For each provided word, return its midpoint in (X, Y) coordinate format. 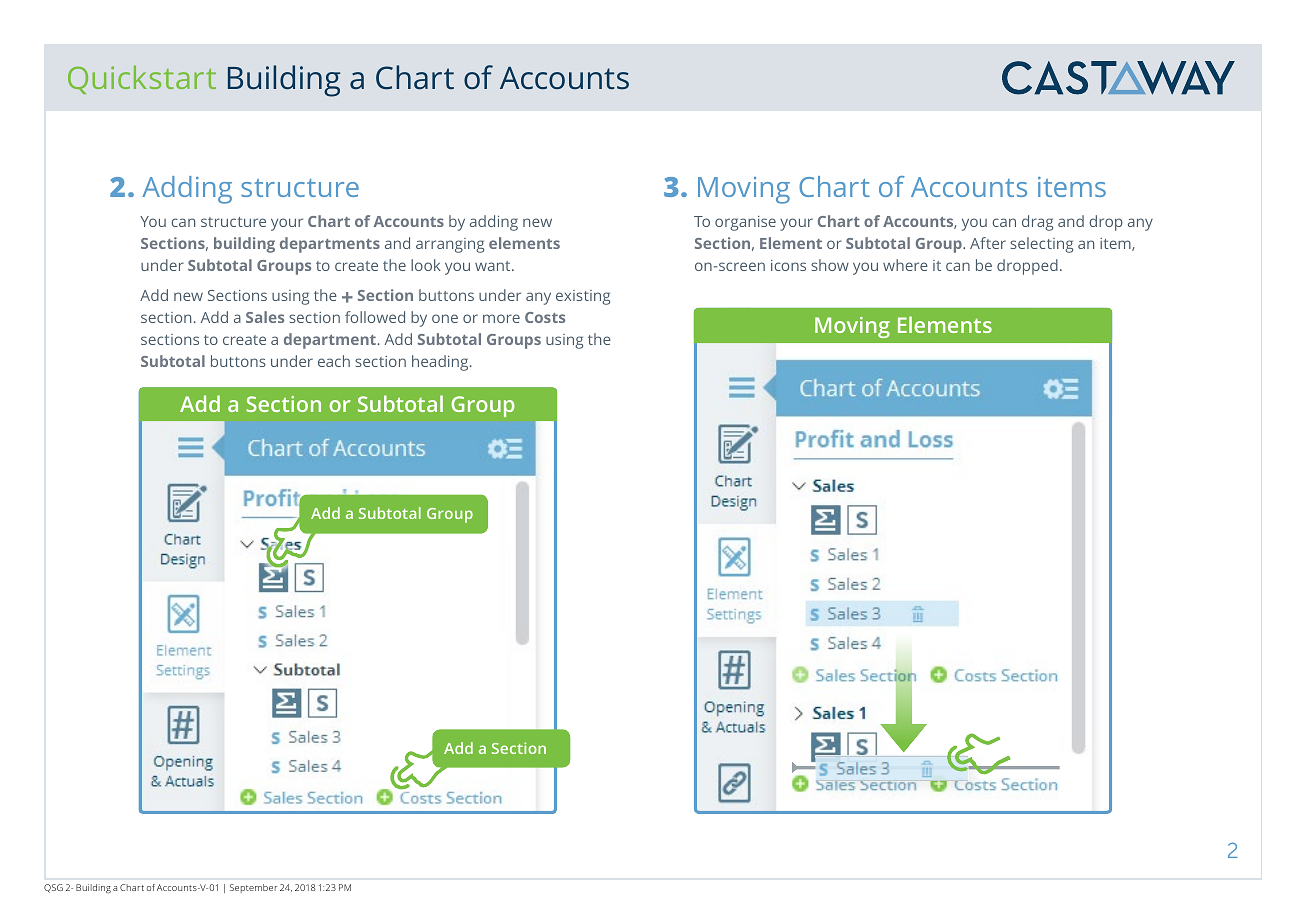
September (253, 888)
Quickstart (142, 79)
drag (1037, 223)
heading (441, 363)
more (501, 318)
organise (745, 223)
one (445, 318)
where (905, 265)
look (426, 265)
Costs (545, 317)
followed (375, 317)
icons (788, 265)
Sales (265, 317)
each (334, 361)
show (830, 265)
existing (583, 297)
